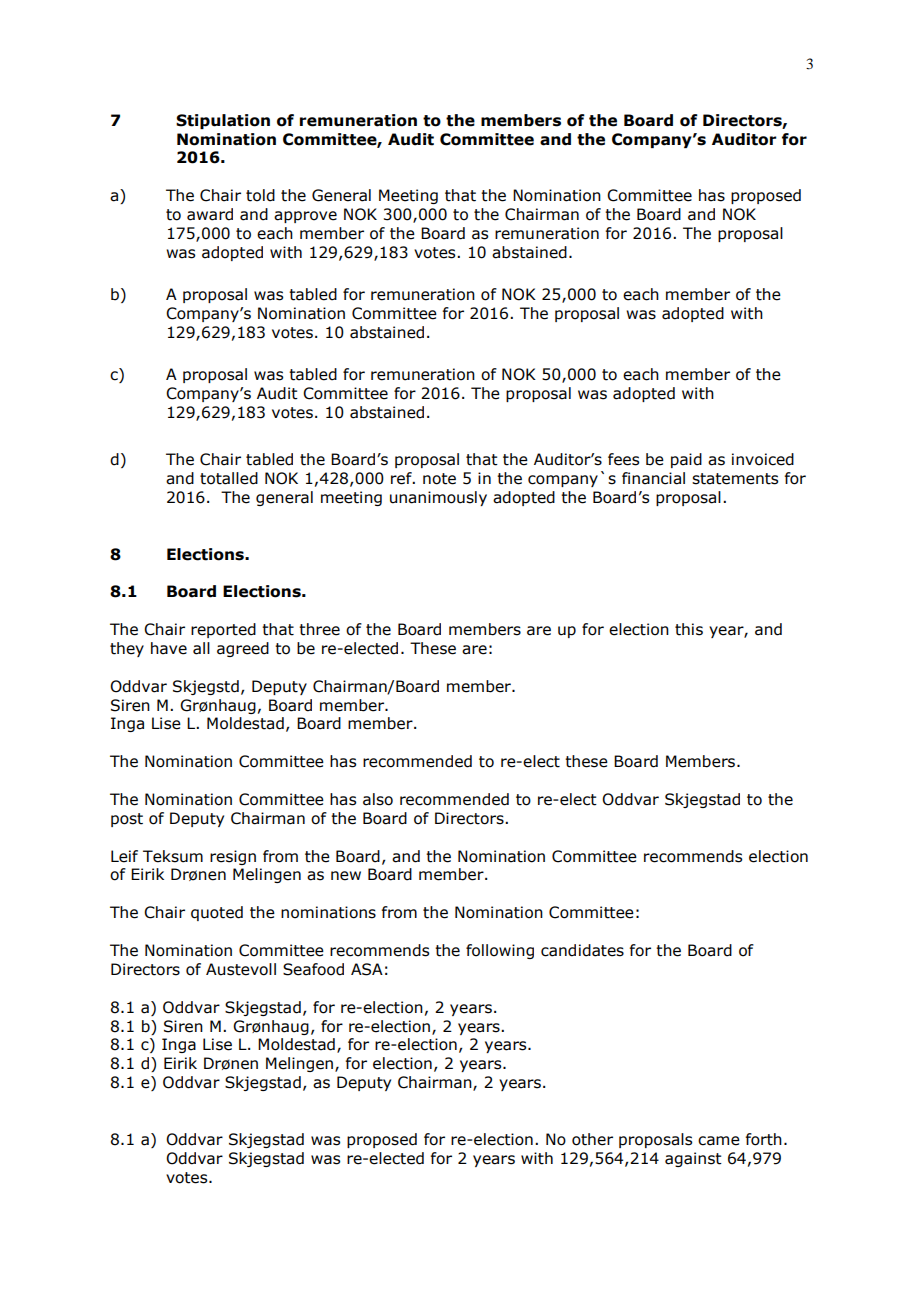 The height and width of the screenshot is (1308, 924). What do you see at coordinates (223, 630) in the screenshot?
I see `reported` at bounding box center [223, 630].
